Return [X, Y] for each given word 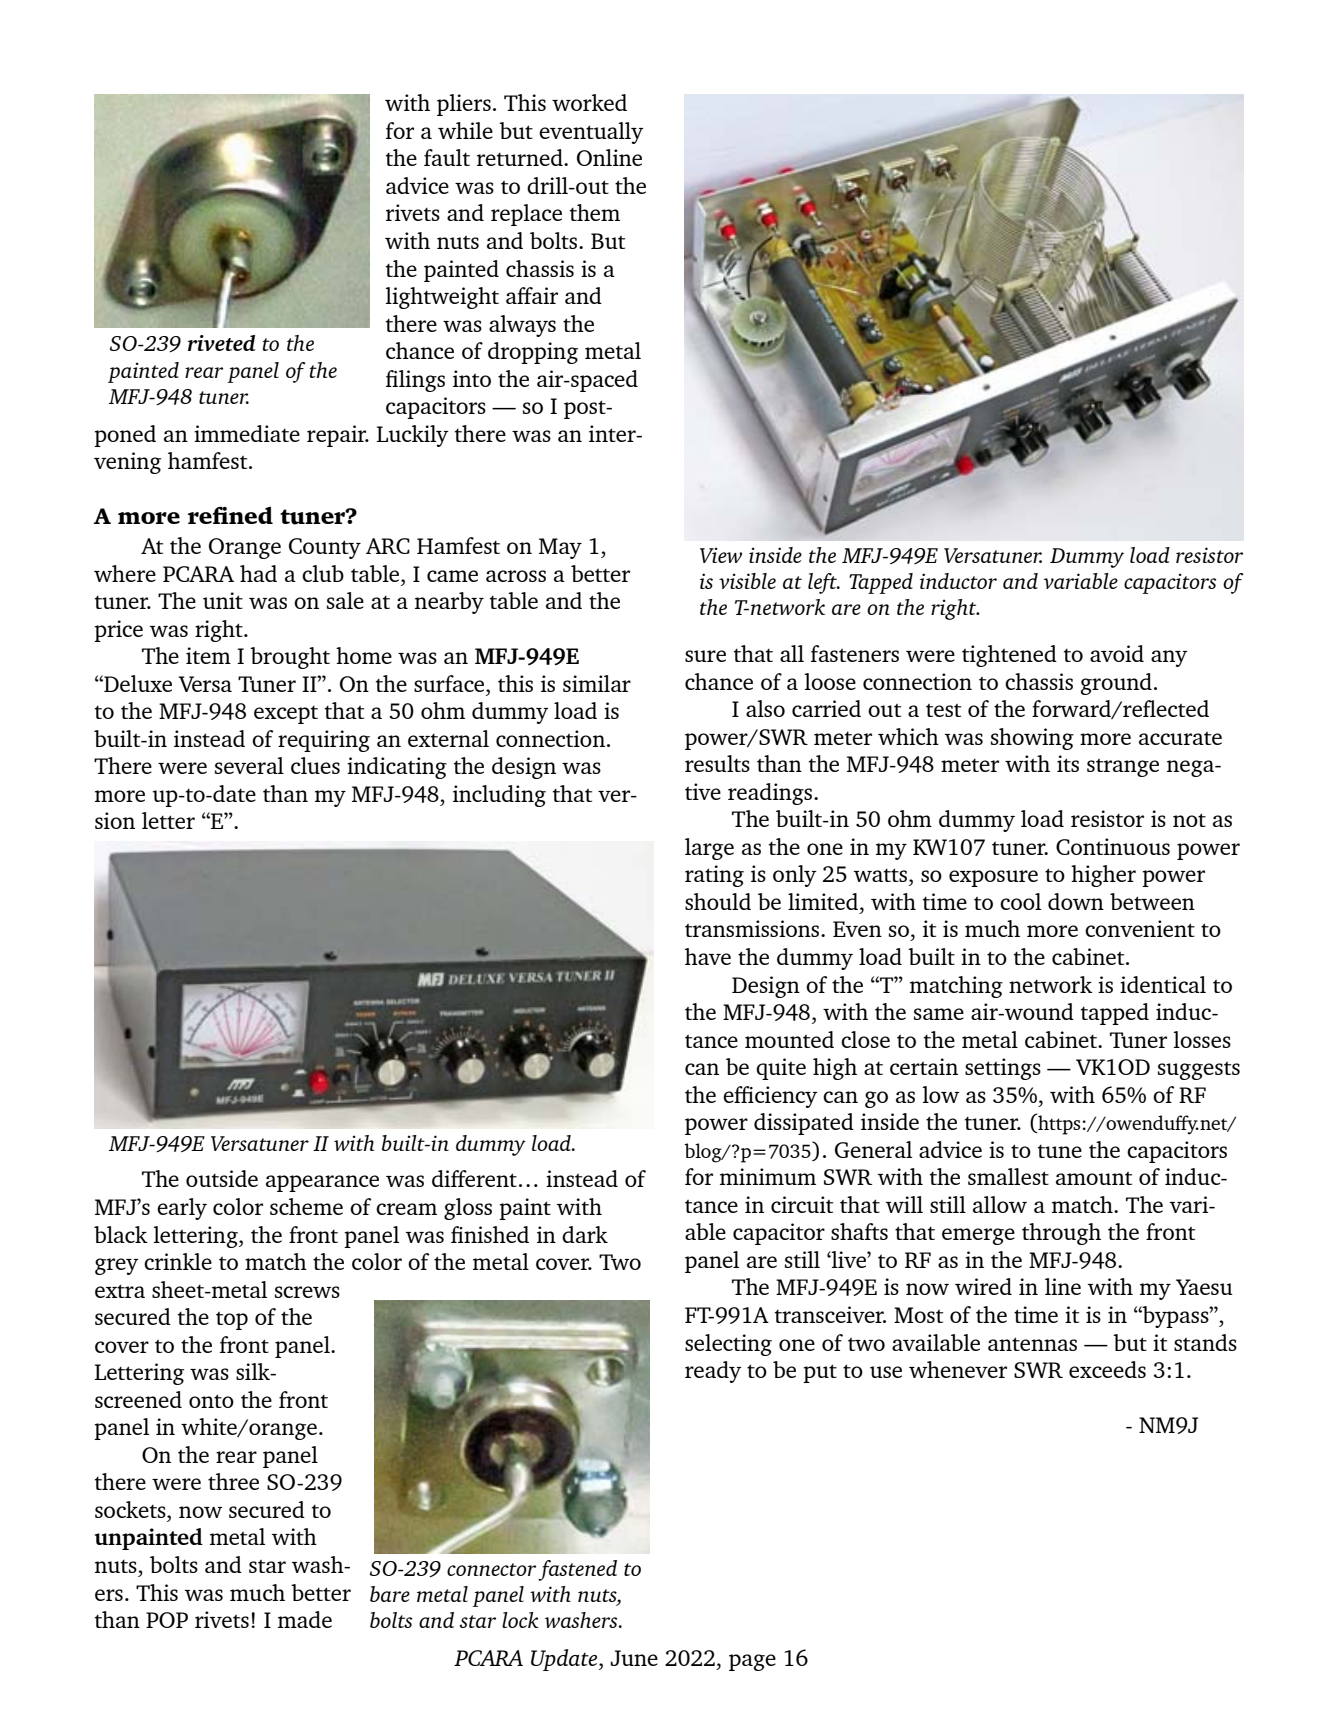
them [595, 212]
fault [447, 157]
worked [589, 102]
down [1076, 901]
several [249, 765]
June [634, 1658]
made [305, 1619]
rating [714, 876]
